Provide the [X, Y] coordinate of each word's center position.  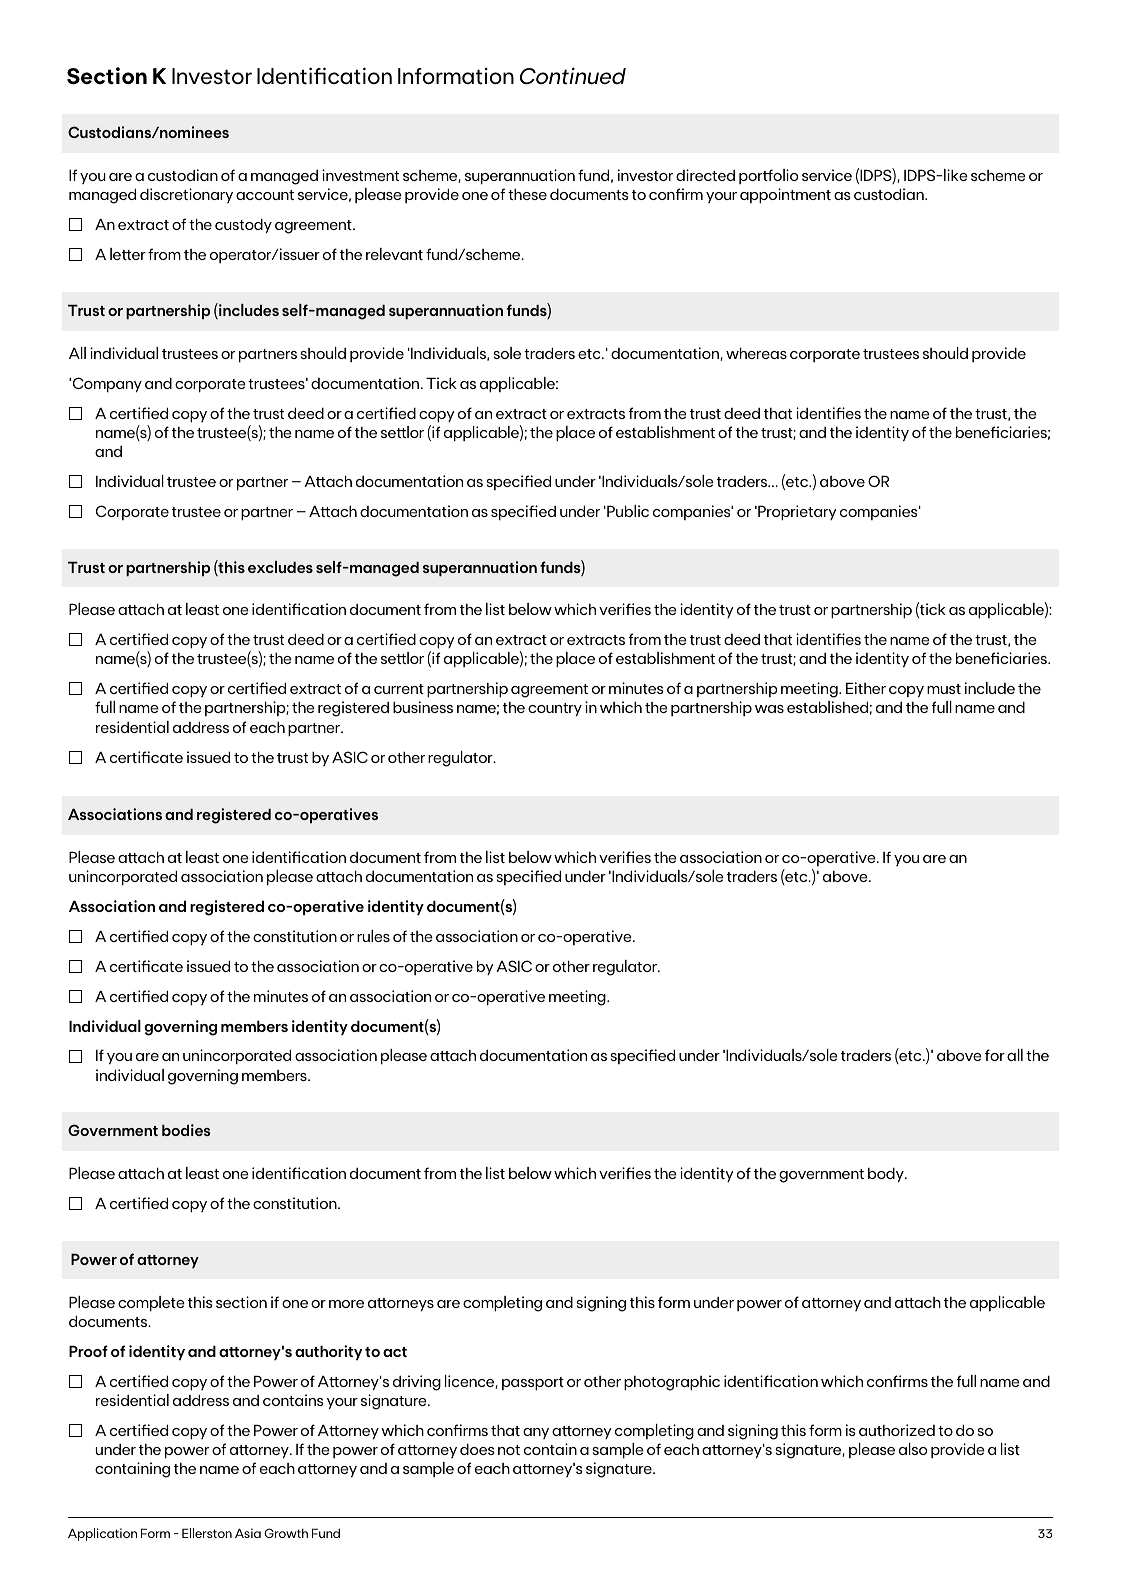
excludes [280, 567]
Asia [248, 1533]
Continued [573, 76]
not [509, 1450]
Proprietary [796, 513]
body [887, 1175]
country [555, 710]
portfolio [768, 176]
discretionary [186, 195]
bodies [186, 1130]
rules [373, 936]
